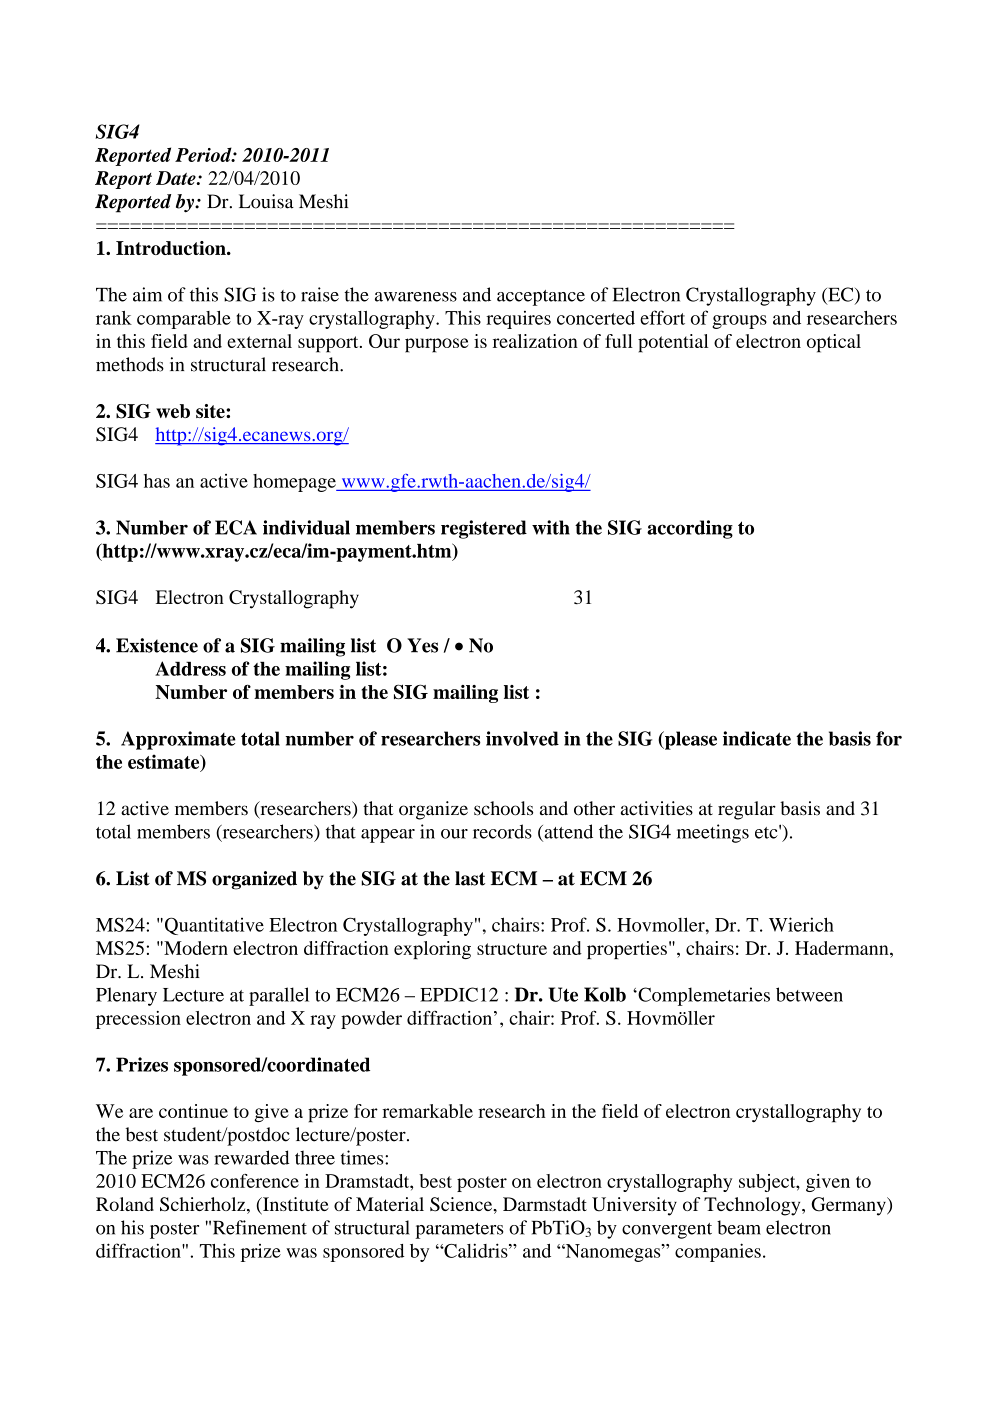 This image has height=1421, width=1004. Describe the element at coordinates (211, 411) in the image. I see `site` at that location.
